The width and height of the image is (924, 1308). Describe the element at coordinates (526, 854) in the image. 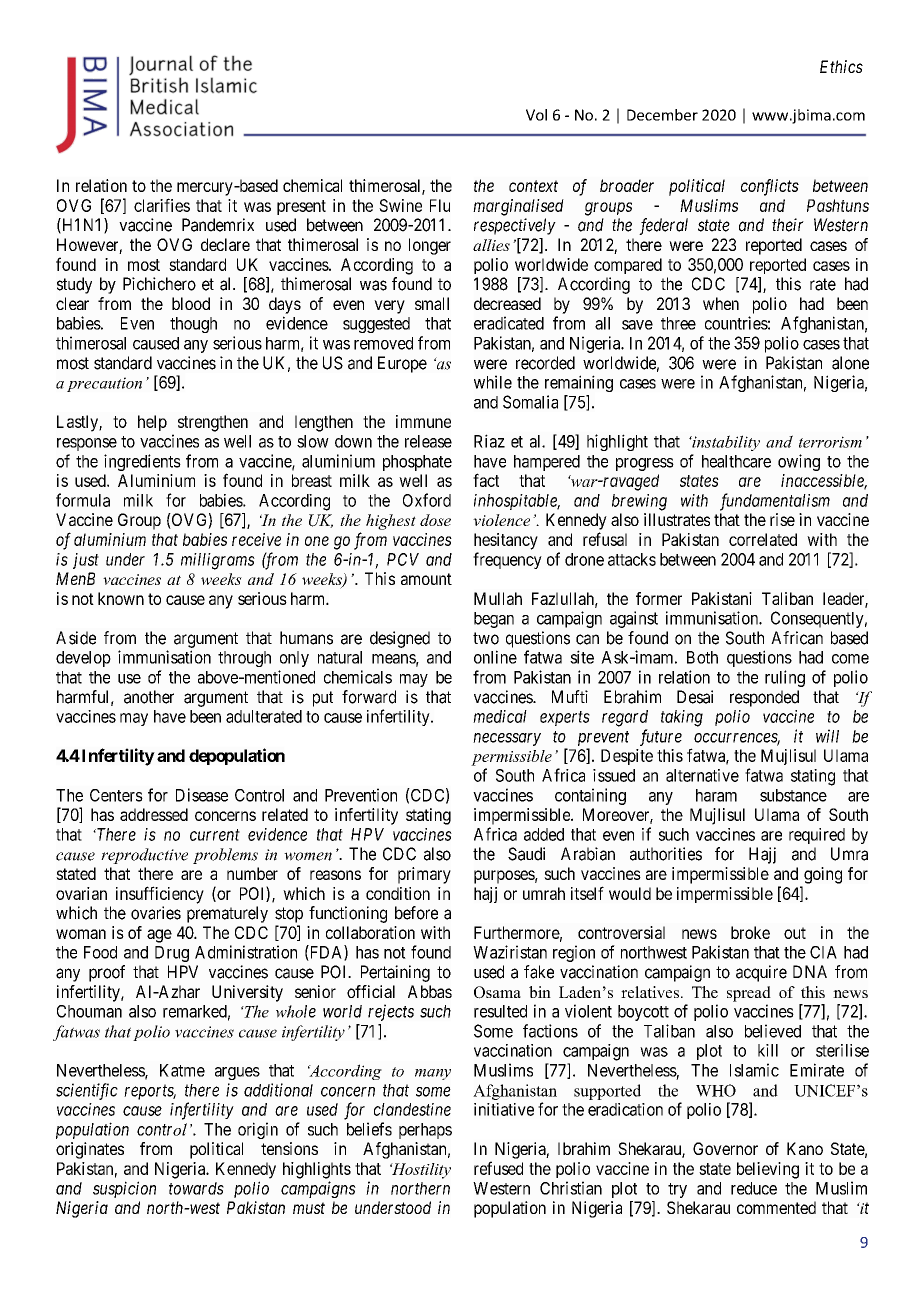

I see `Saudi` at that location.
